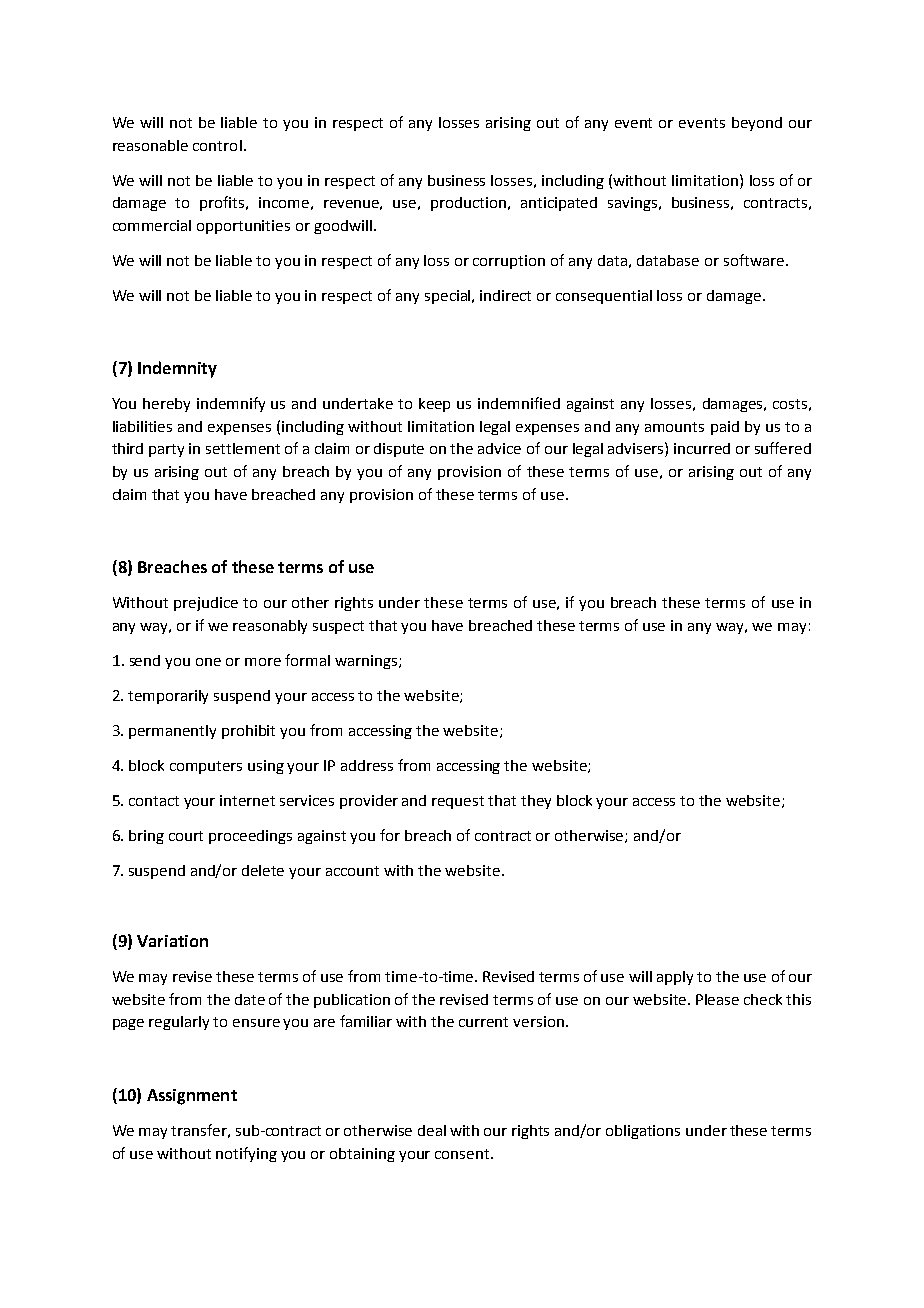 Image resolution: width=924 pixels, height=1308 pixels. I want to click on request, so click(458, 802).
